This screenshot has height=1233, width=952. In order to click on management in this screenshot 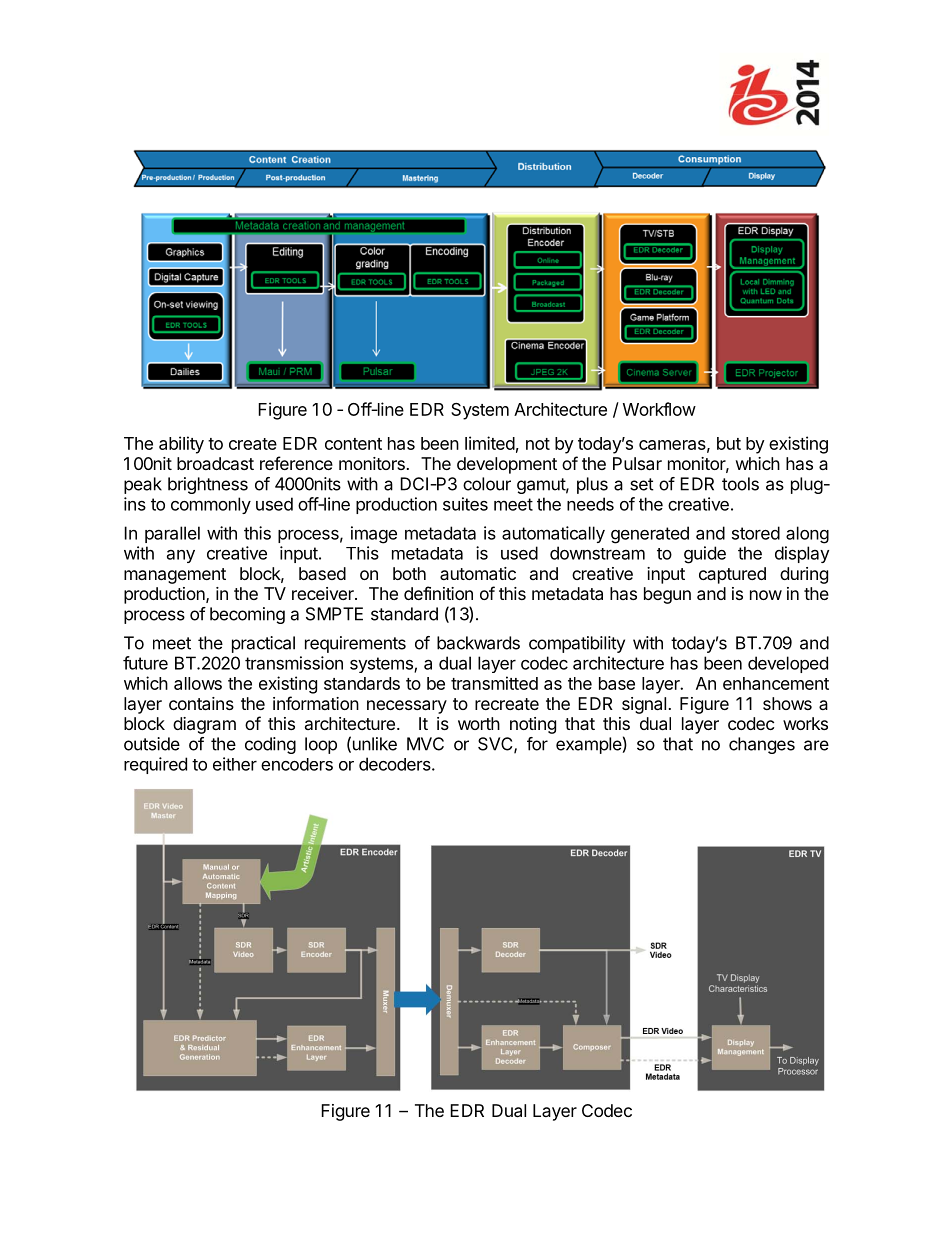, I will do `click(175, 576)`.
